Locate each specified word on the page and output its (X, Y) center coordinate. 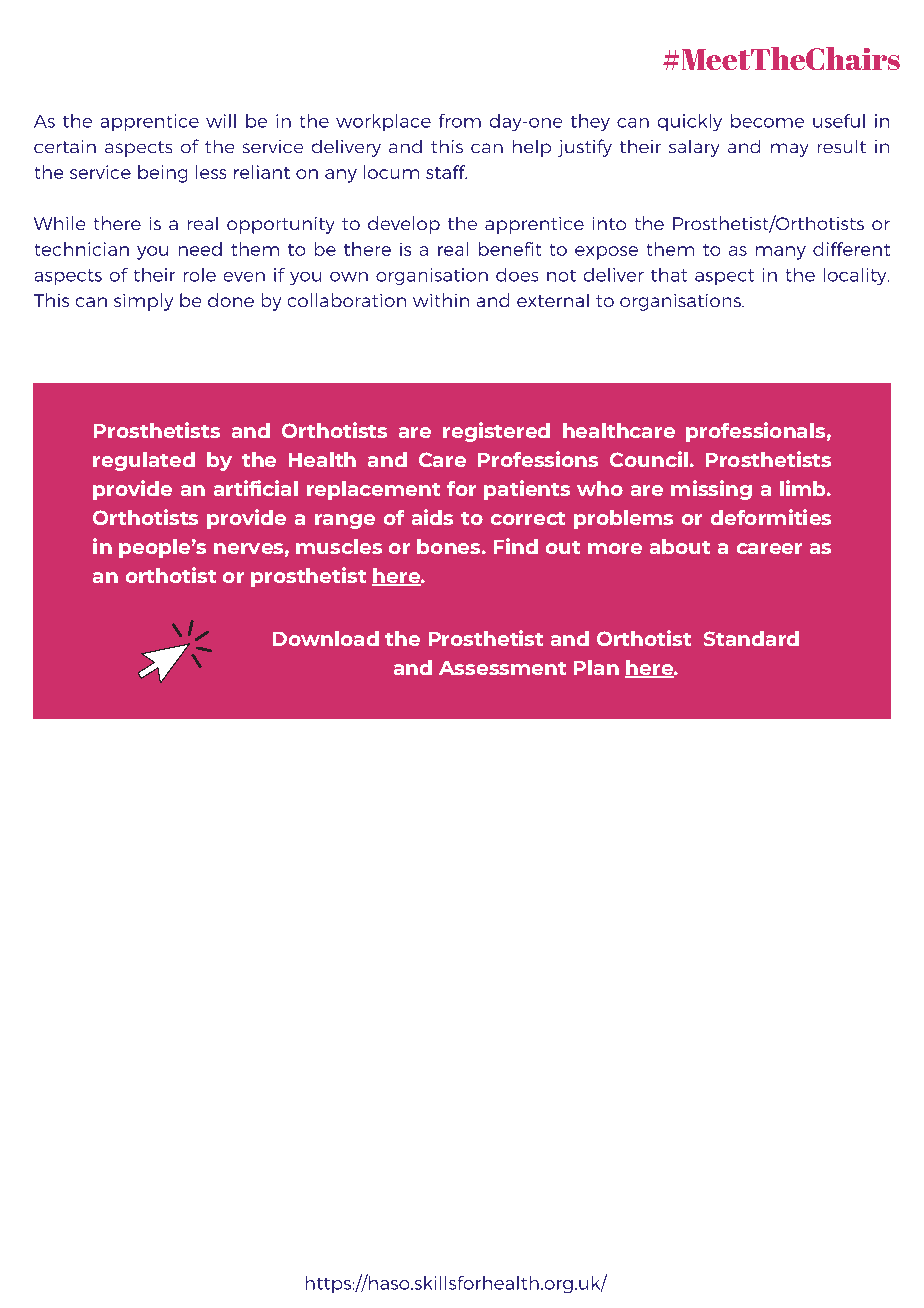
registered (496, 432)
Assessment (502, 668)
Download (326, 638)
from (460, 121)
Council (649, 459)
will (221, 121)
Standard (751, 638)
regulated (144, 461)
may (789, 150)
